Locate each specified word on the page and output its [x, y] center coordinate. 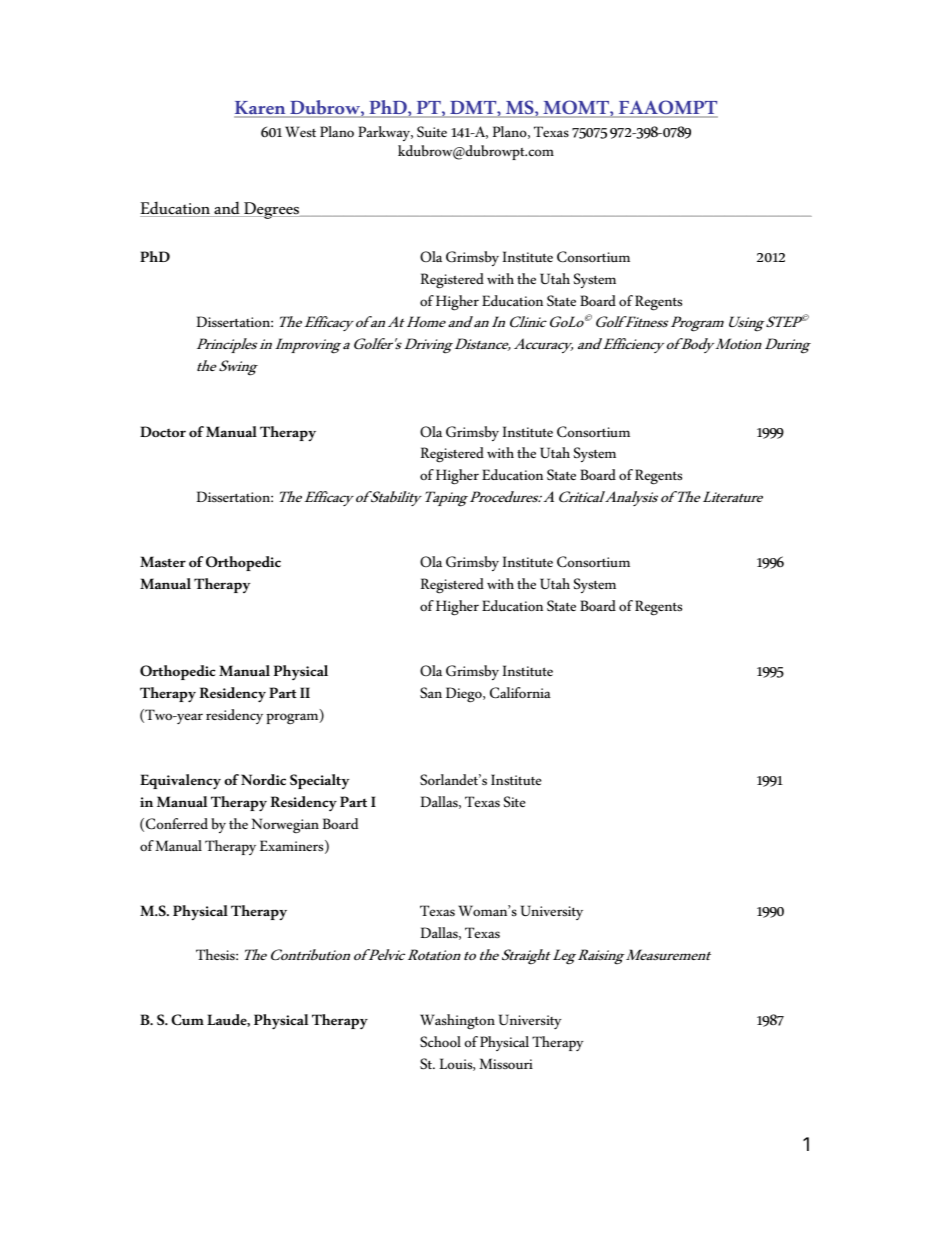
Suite [432, 131]
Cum [187, 1020]
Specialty [320, 781]
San [431, 692]
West [300, 131]
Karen [261, 109]
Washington [457, 1022]
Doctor [163, 431]
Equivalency [180, 782]
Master [163, 561]
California [520, 693]
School [440, 1041]
